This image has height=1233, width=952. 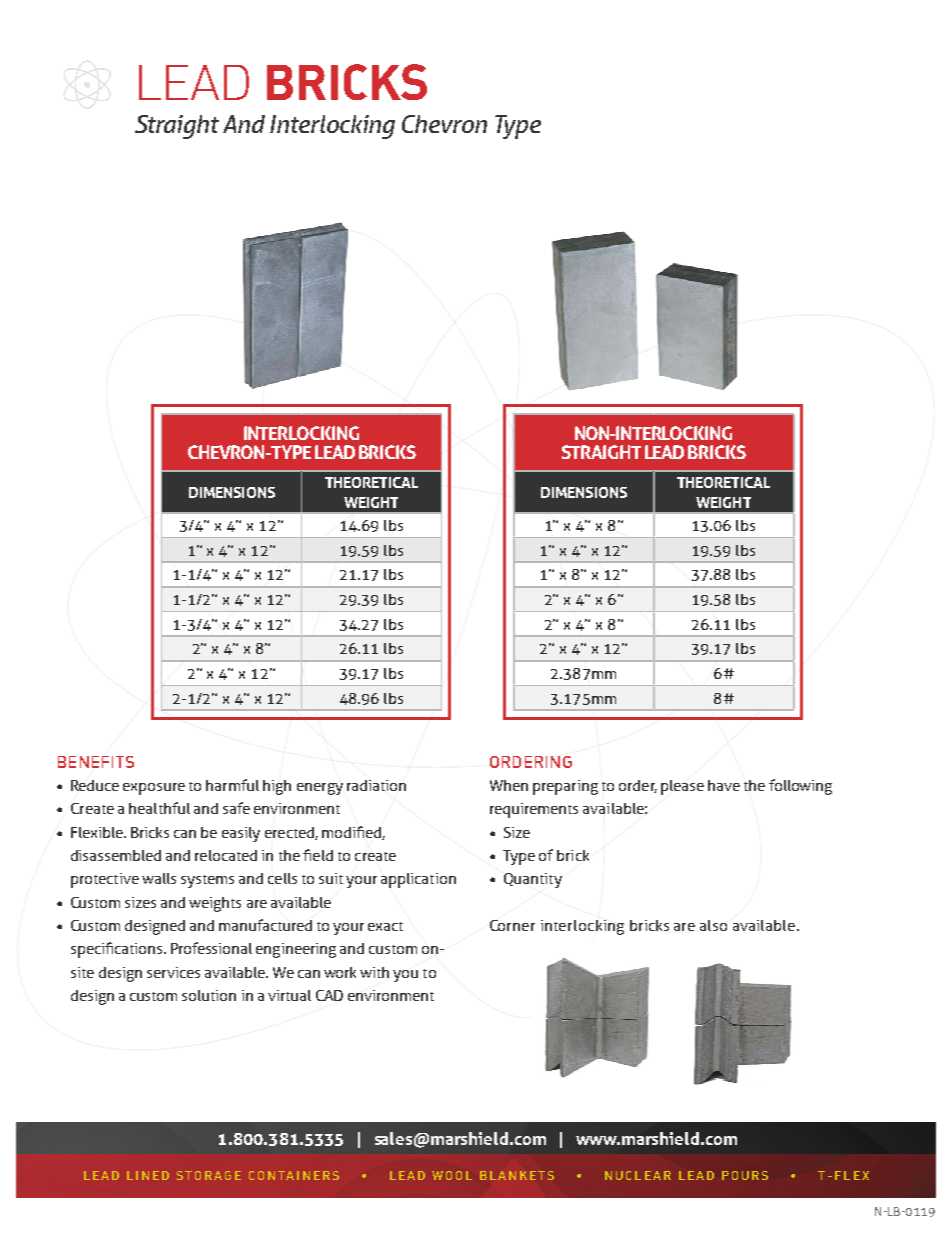 What do you see at coordinates (173, 972) in the image?
I see `services` at bounding box center [173, 972].
